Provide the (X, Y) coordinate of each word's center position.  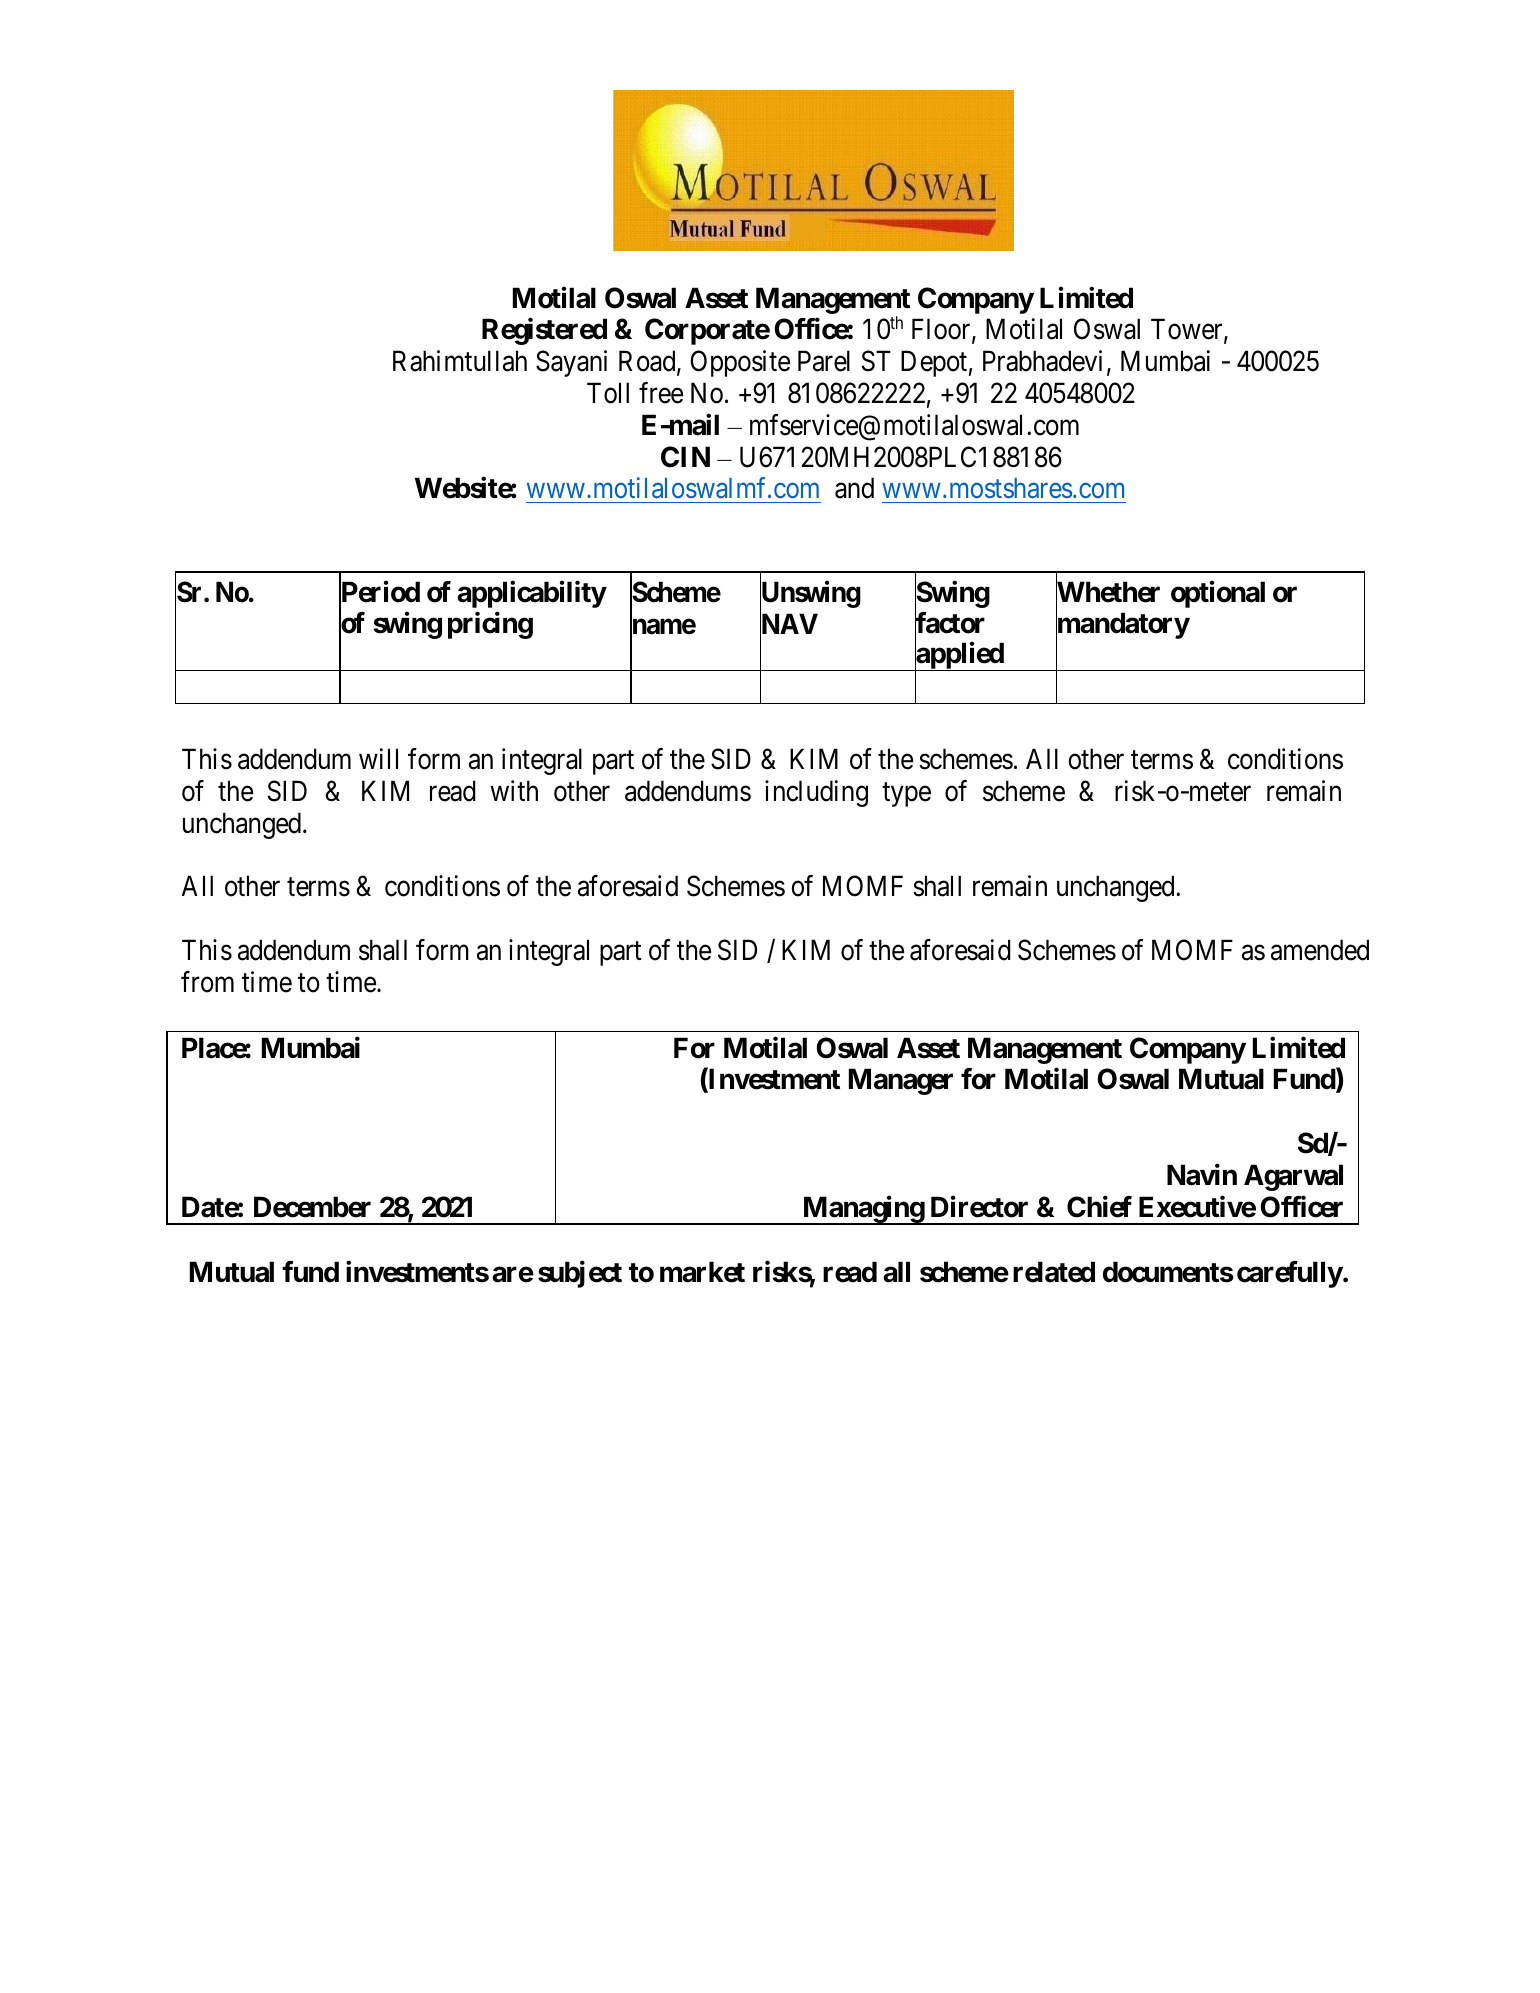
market (702, 1272)
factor (950, 624)
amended (1320, 950)
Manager (901, 1082)
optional (1218, 594)
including (816, 793)
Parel (824, 361)
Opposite (740, 363)
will (378, 758)
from (207, 982)
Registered (544, 331)
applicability (531, 594)
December (312, 1207)
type (906, 795)
